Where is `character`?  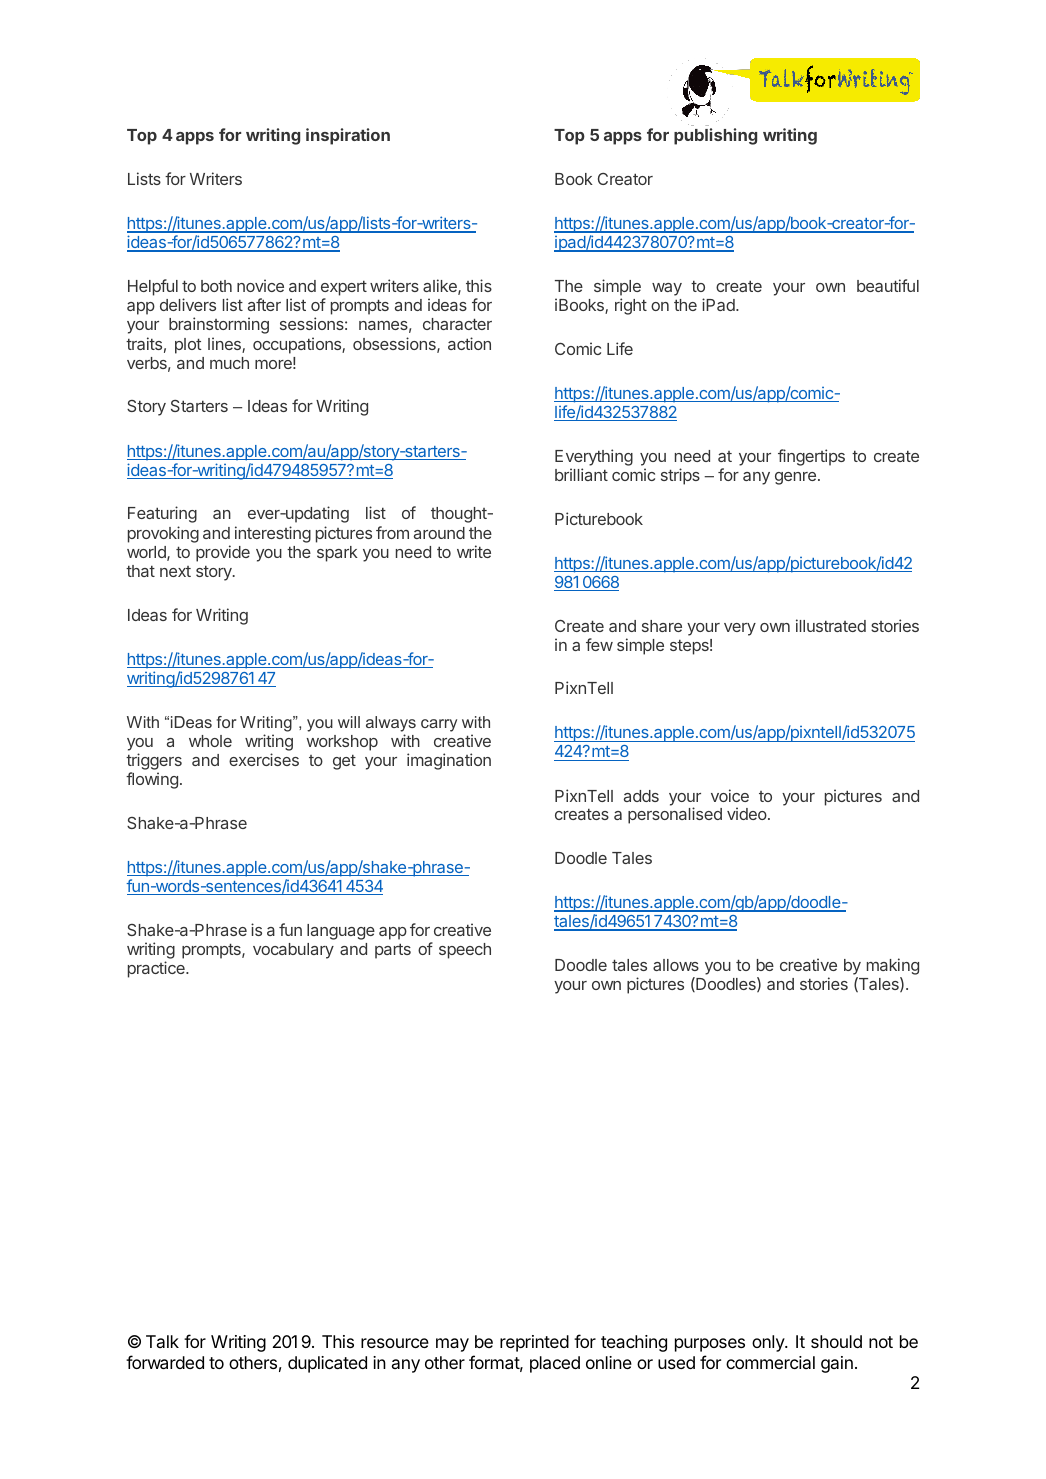 character is located at coordinates (457, 324).
